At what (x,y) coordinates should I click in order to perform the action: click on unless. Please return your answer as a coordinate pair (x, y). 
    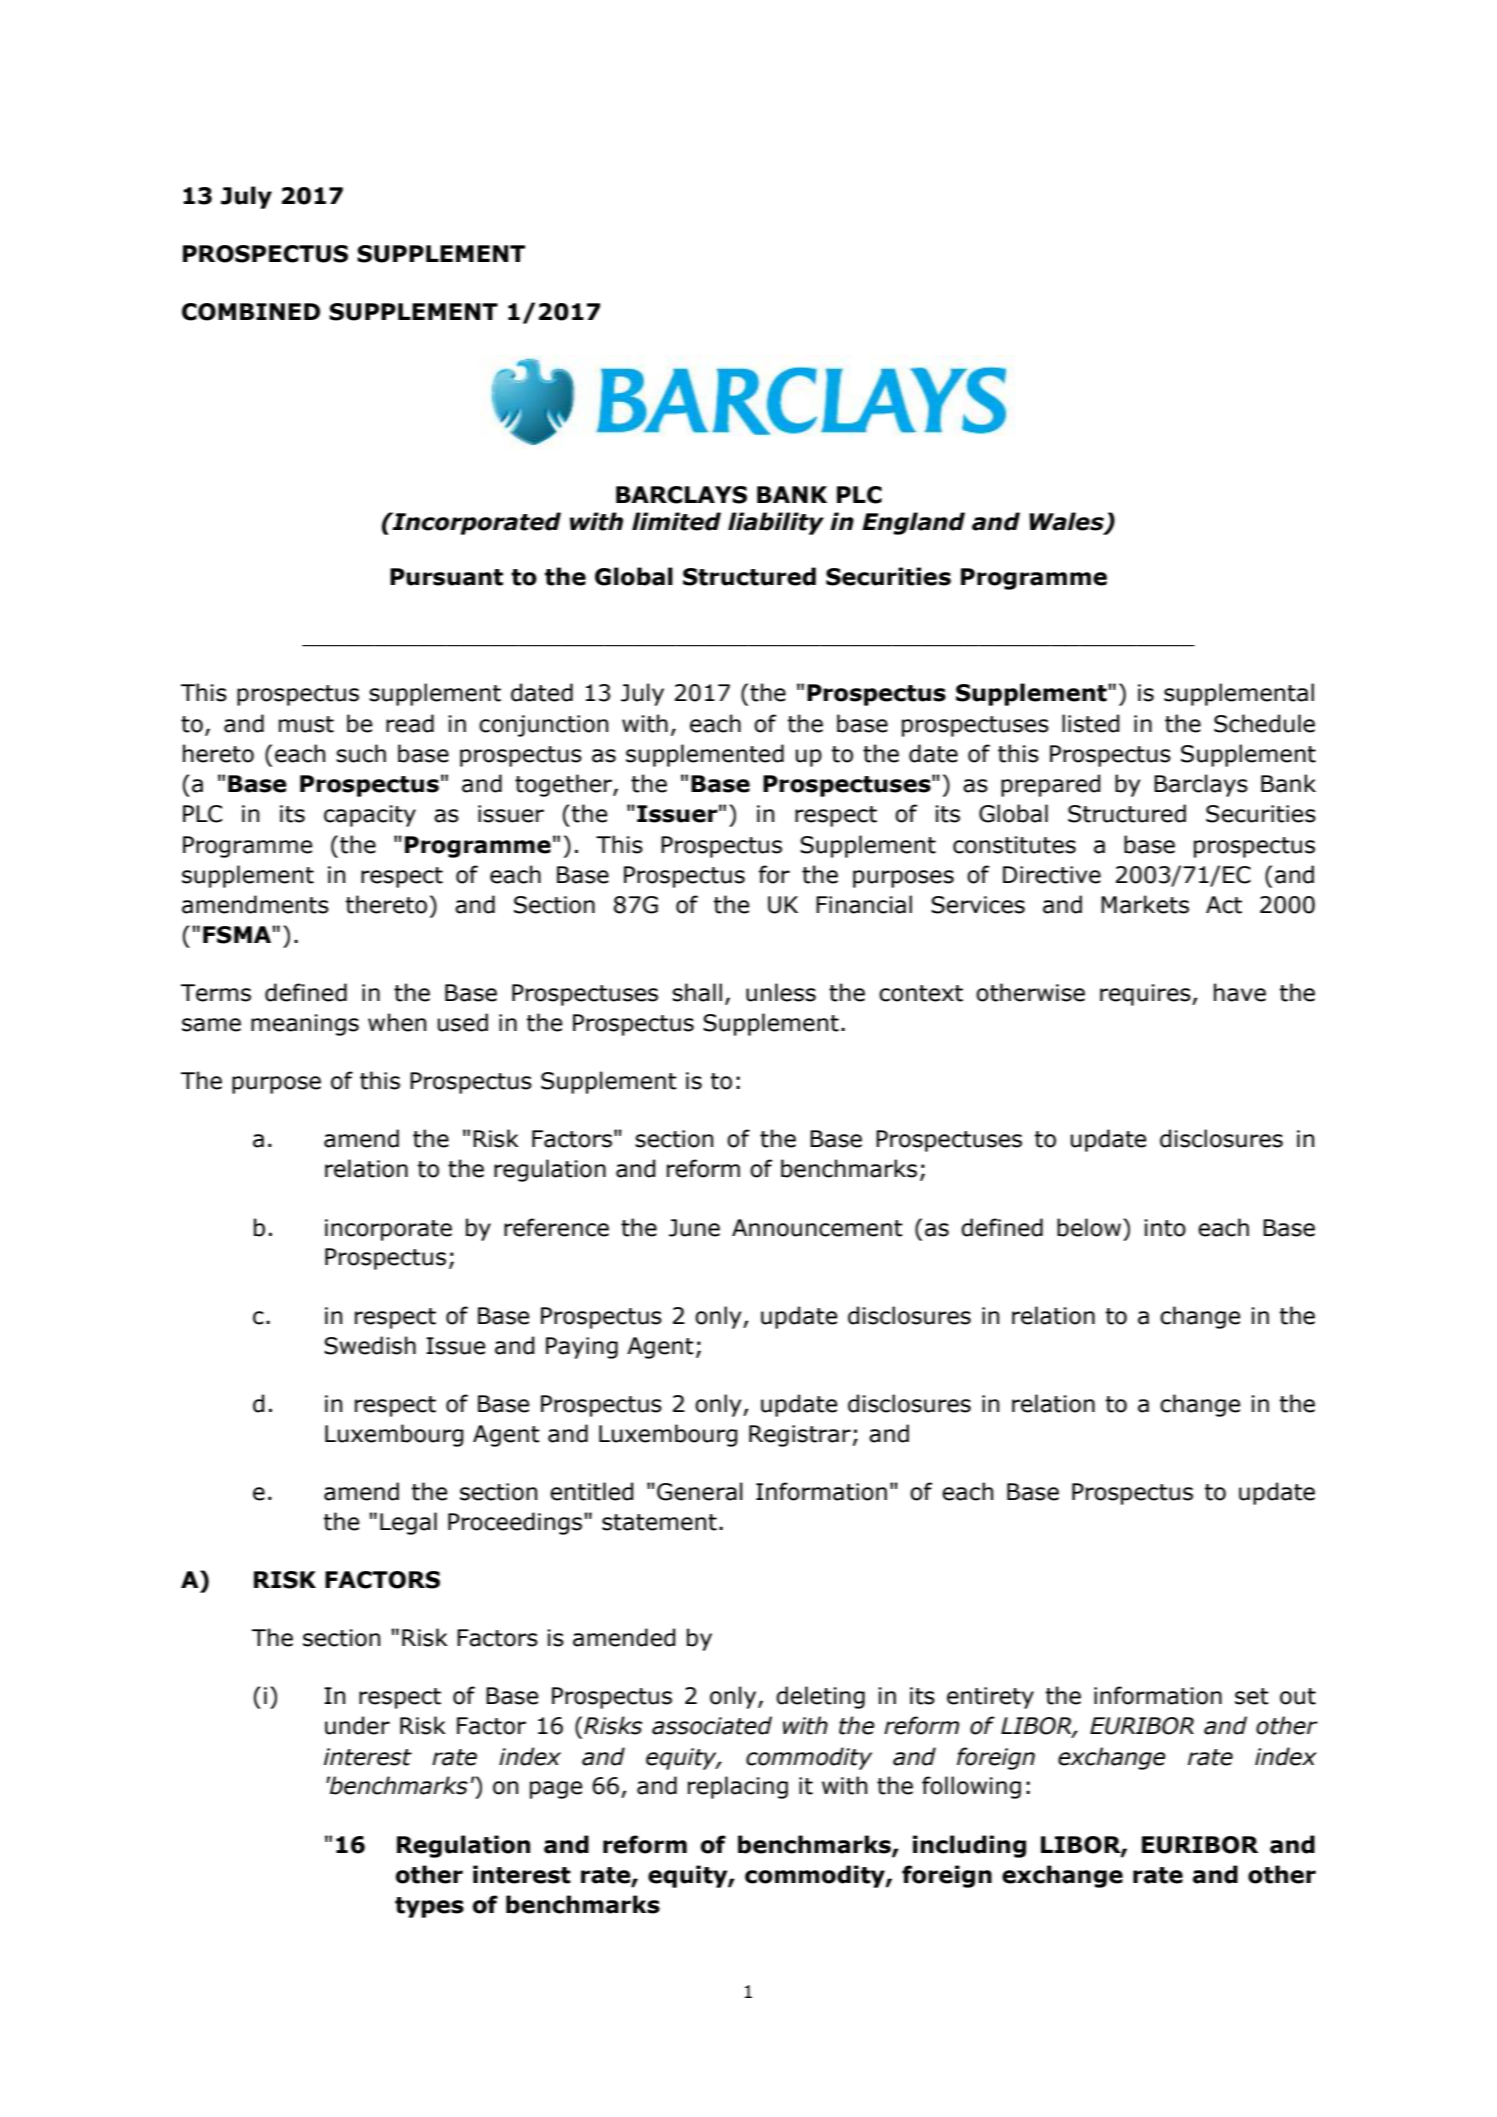
    Looking at the image, I should click on (781, 992).
